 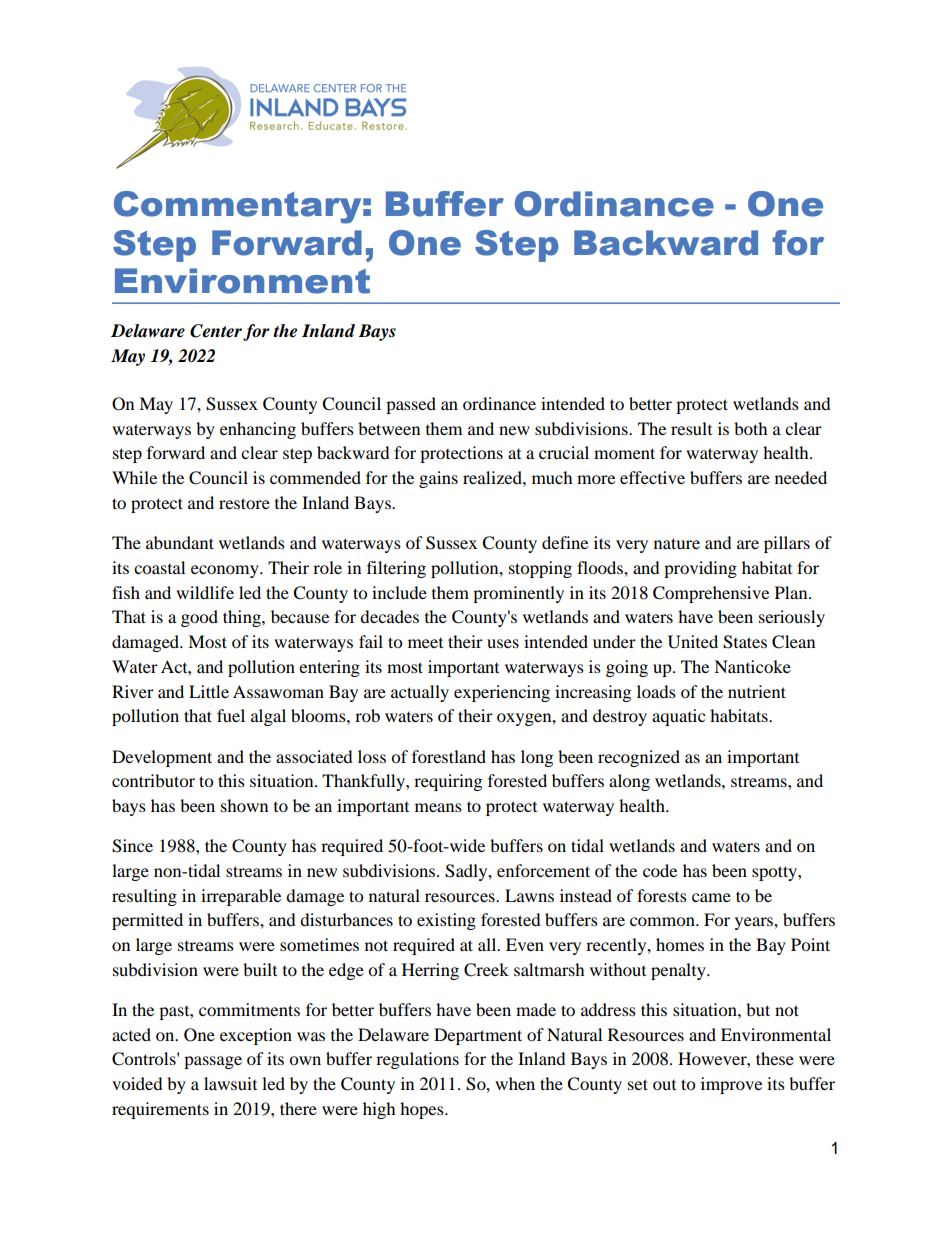 What do you see at coordinates (751, 428) in the page?
I see `both` at bounding box center [751, 428].
